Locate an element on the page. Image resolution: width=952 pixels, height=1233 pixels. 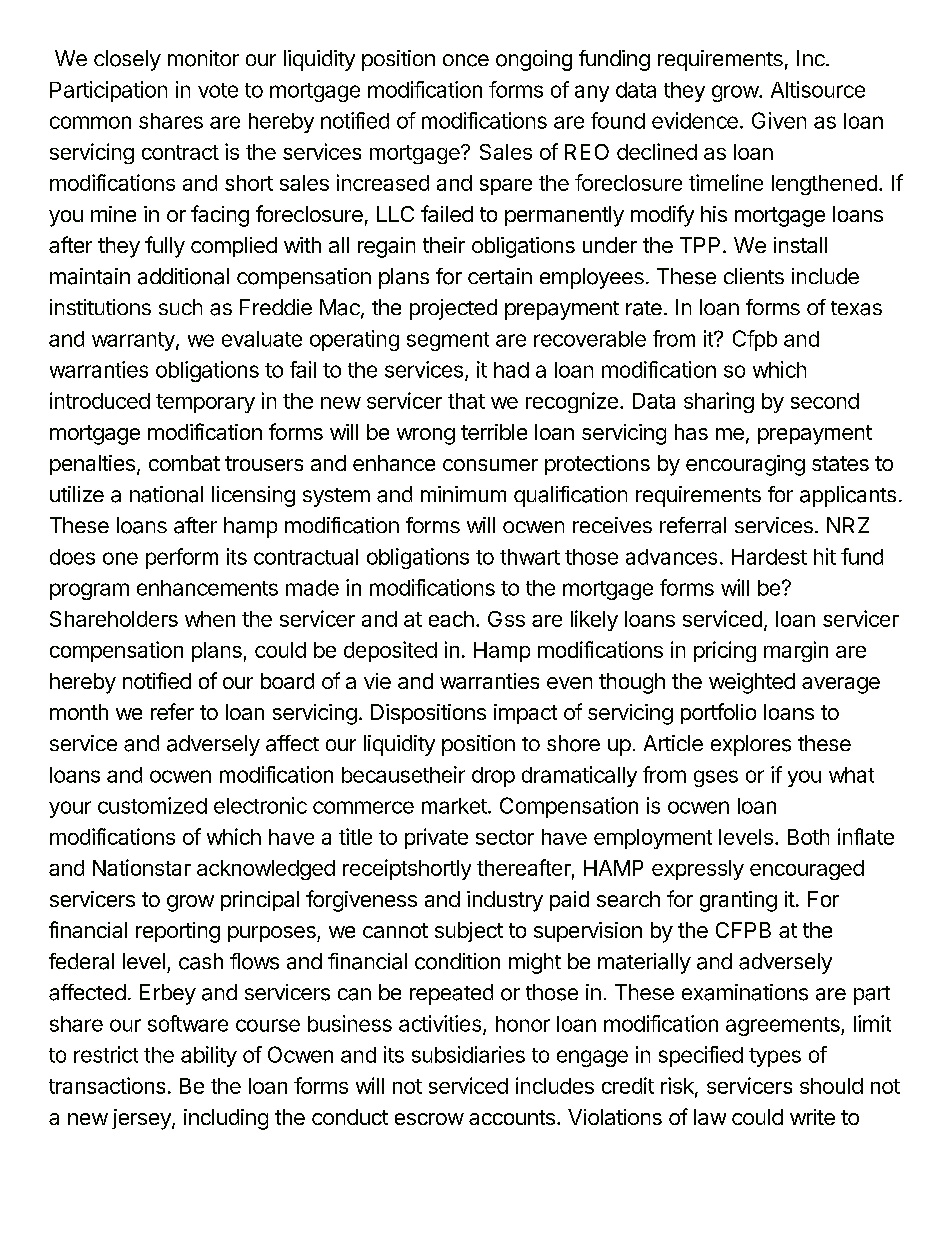
such is located at coordinates (180, 307).
